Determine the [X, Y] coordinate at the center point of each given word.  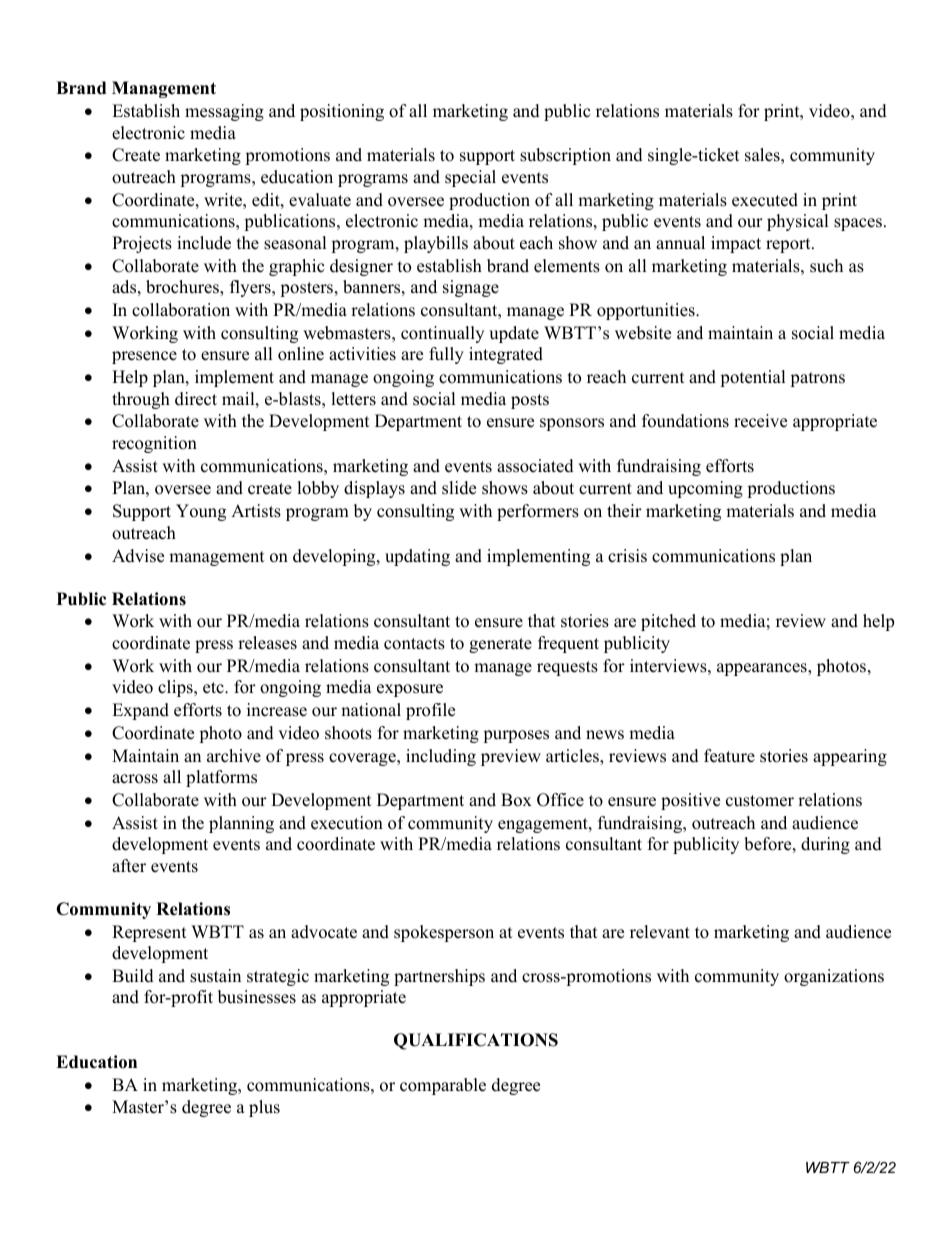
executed [765, 200]
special [470, 178]
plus [264, 1108]
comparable [443, 1086]
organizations [834, 977]
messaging [224, 112]
